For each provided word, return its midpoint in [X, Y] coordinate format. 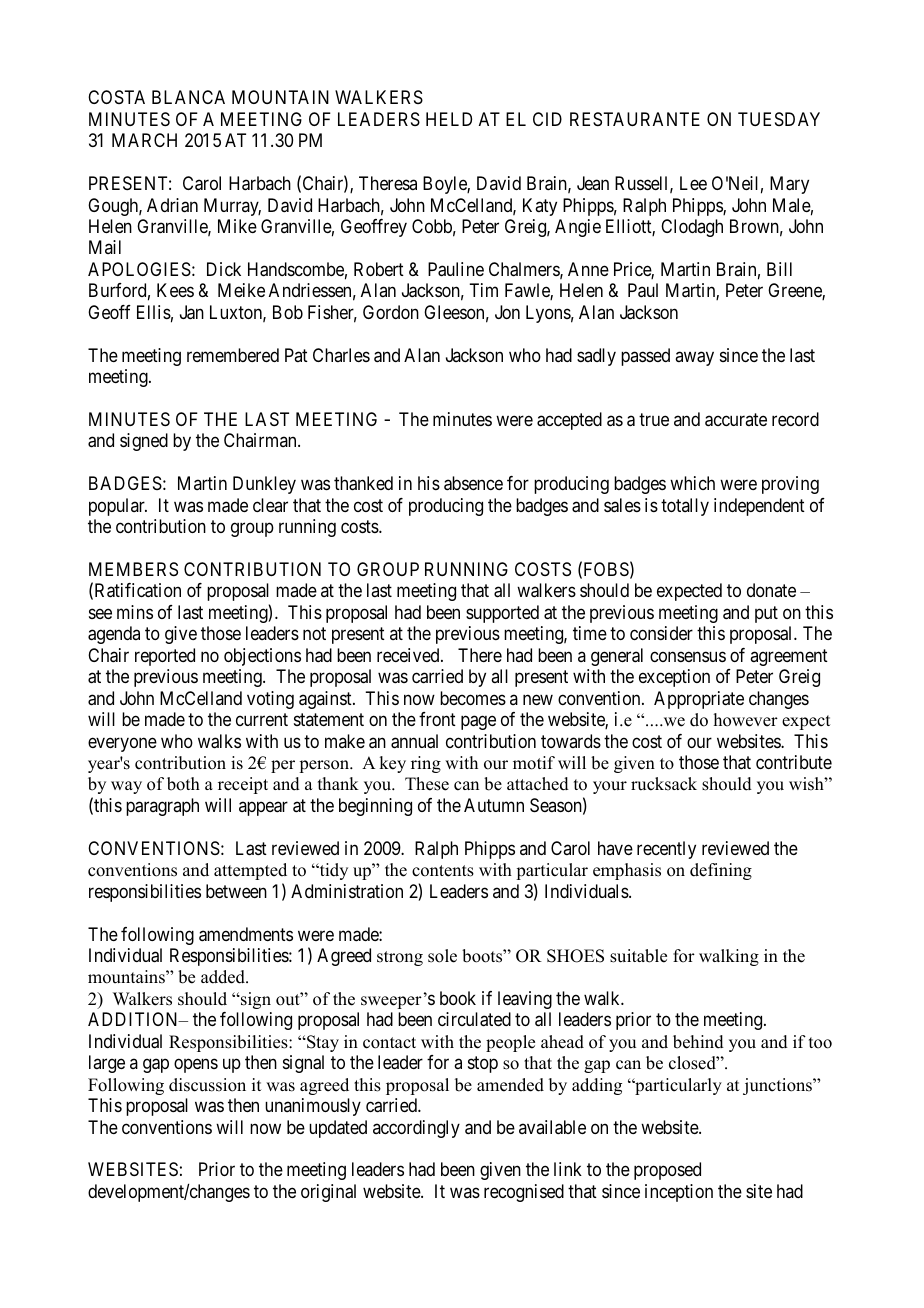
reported [165, 657]
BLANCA [188, 97]
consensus [688, 656]
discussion [207, 1085]
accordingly [416, 1129]
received [409, 655]
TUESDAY [779, 119]
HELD [449, 119]
